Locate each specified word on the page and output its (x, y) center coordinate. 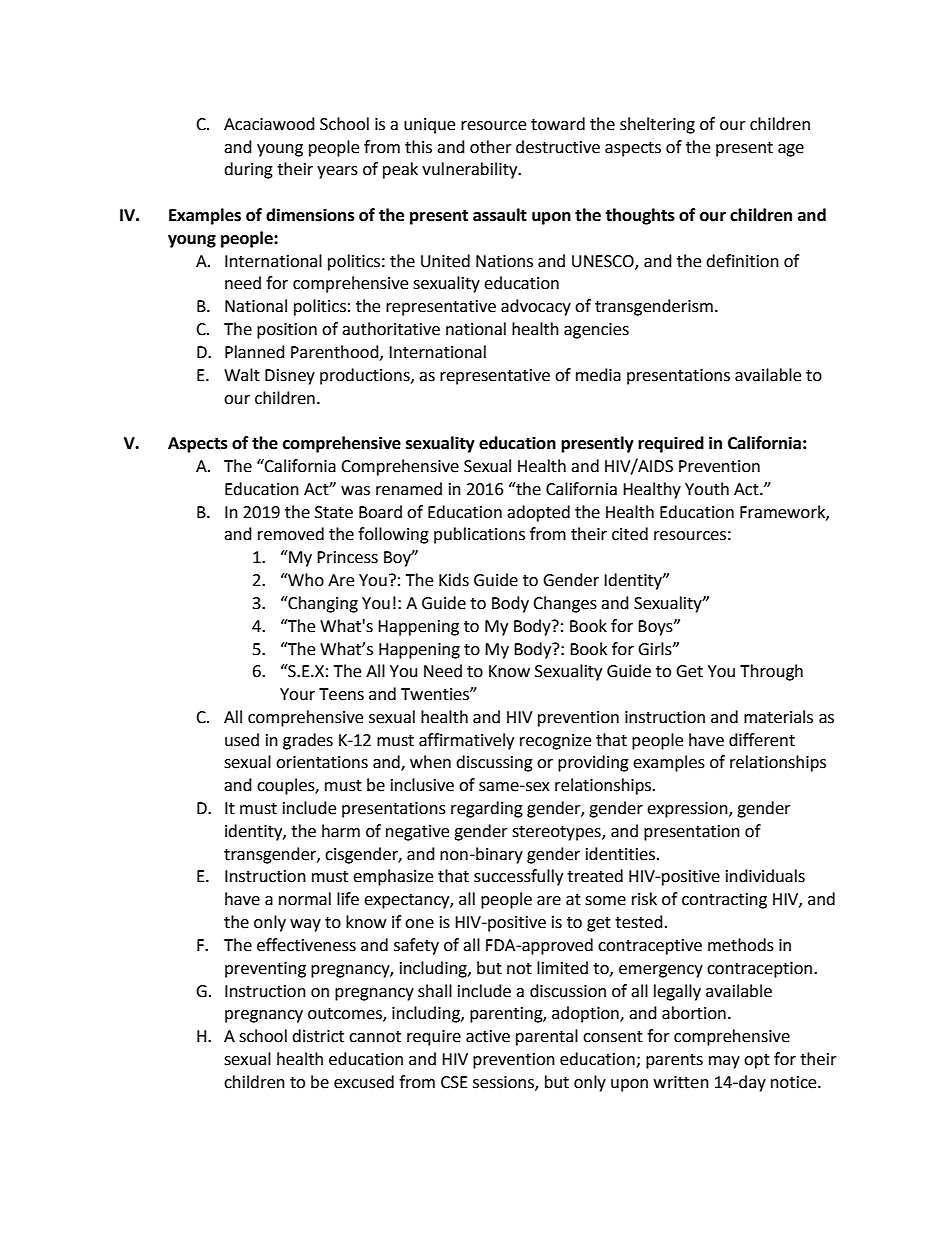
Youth (707, 489)
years (337, 172)
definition (742, 261)
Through (771, 672)
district (318, 1036)
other (491, 147)
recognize (555, 742)
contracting (724, 901)
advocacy (536, 307)
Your (297, 694)
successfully (518, 877)
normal (305, 899)
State (334, 512)
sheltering (657, 125)
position (287, 331)
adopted (538, 513)
